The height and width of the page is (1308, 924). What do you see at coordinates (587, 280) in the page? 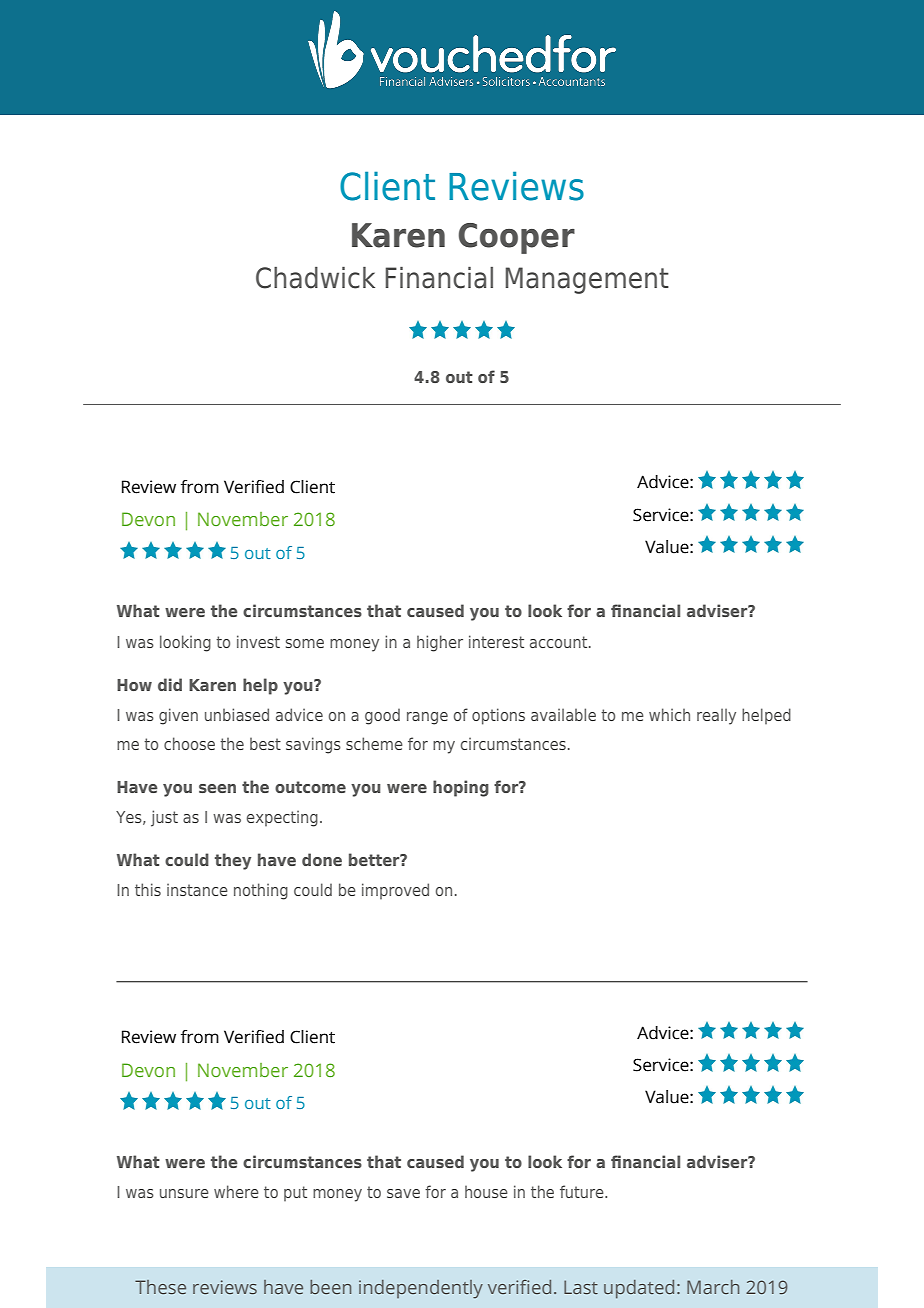
I see `Management` at bounding box center [587, 280].
